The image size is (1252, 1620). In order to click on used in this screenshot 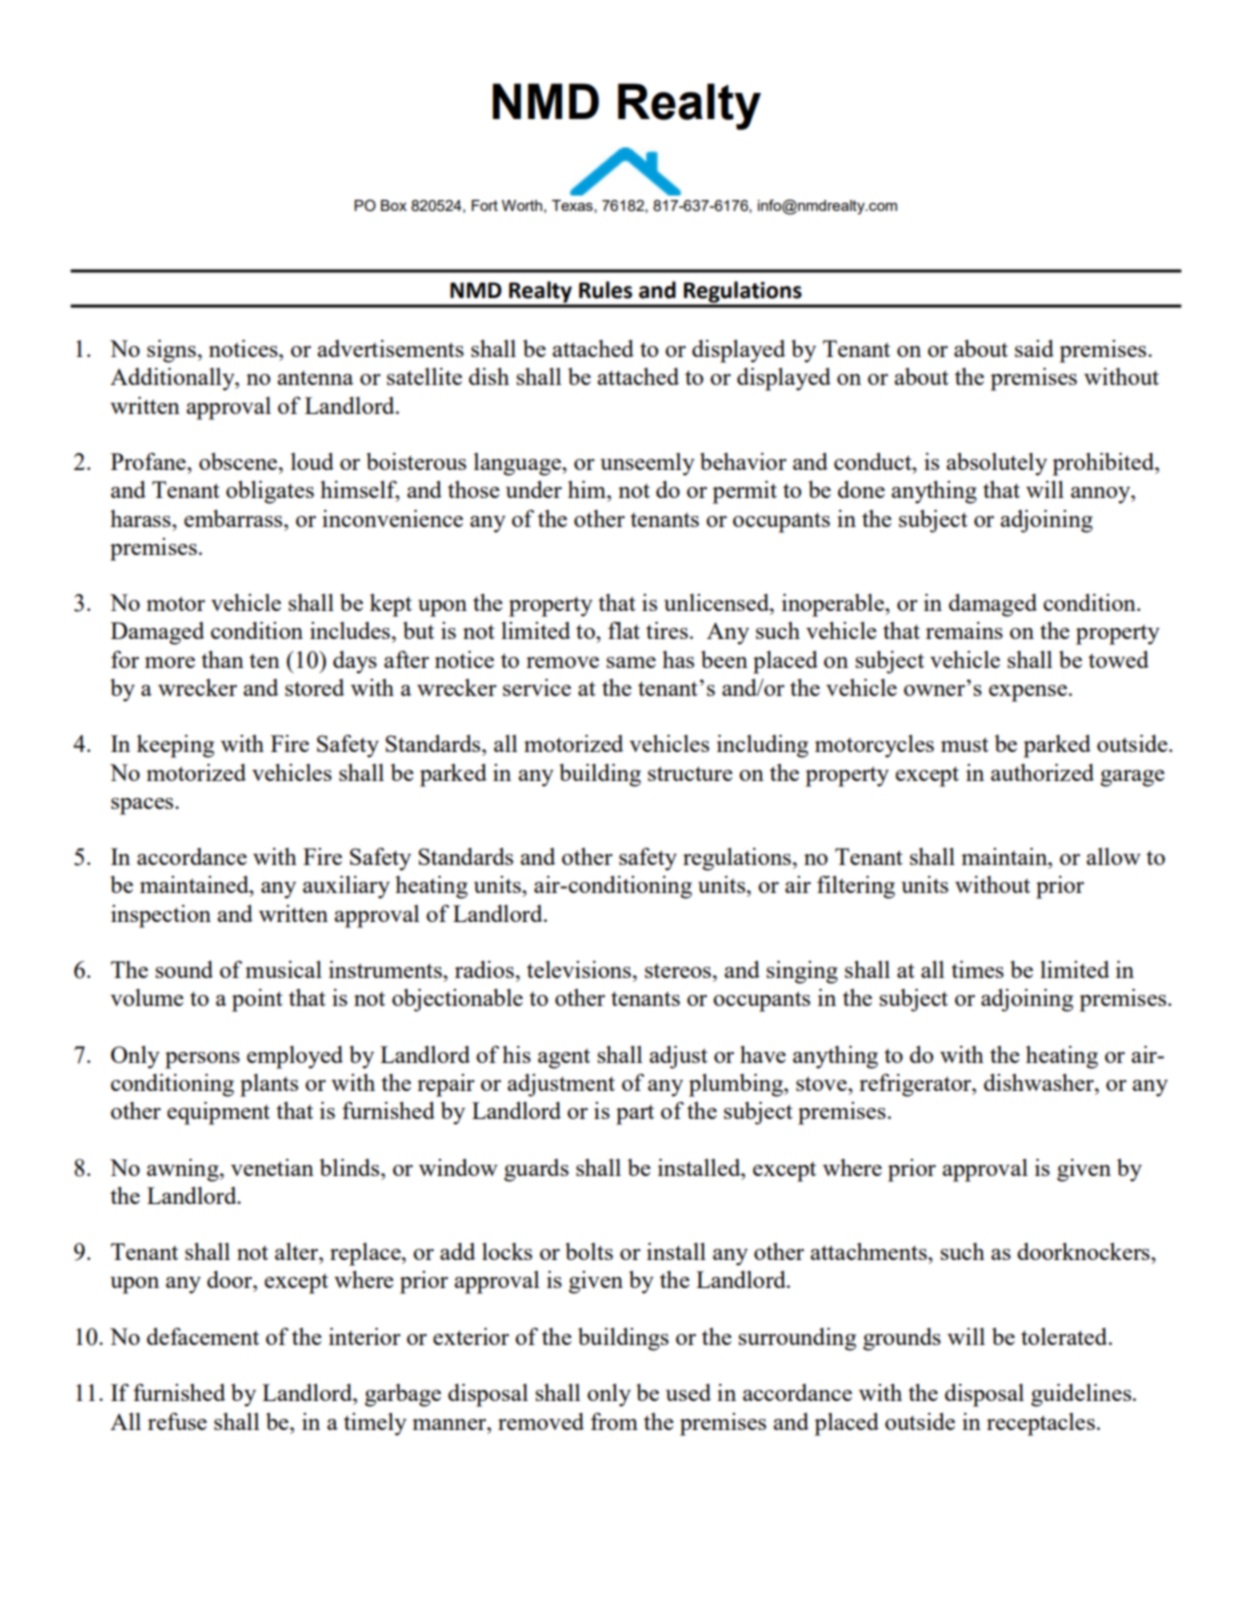, I will do `click(688, 1392)`.
